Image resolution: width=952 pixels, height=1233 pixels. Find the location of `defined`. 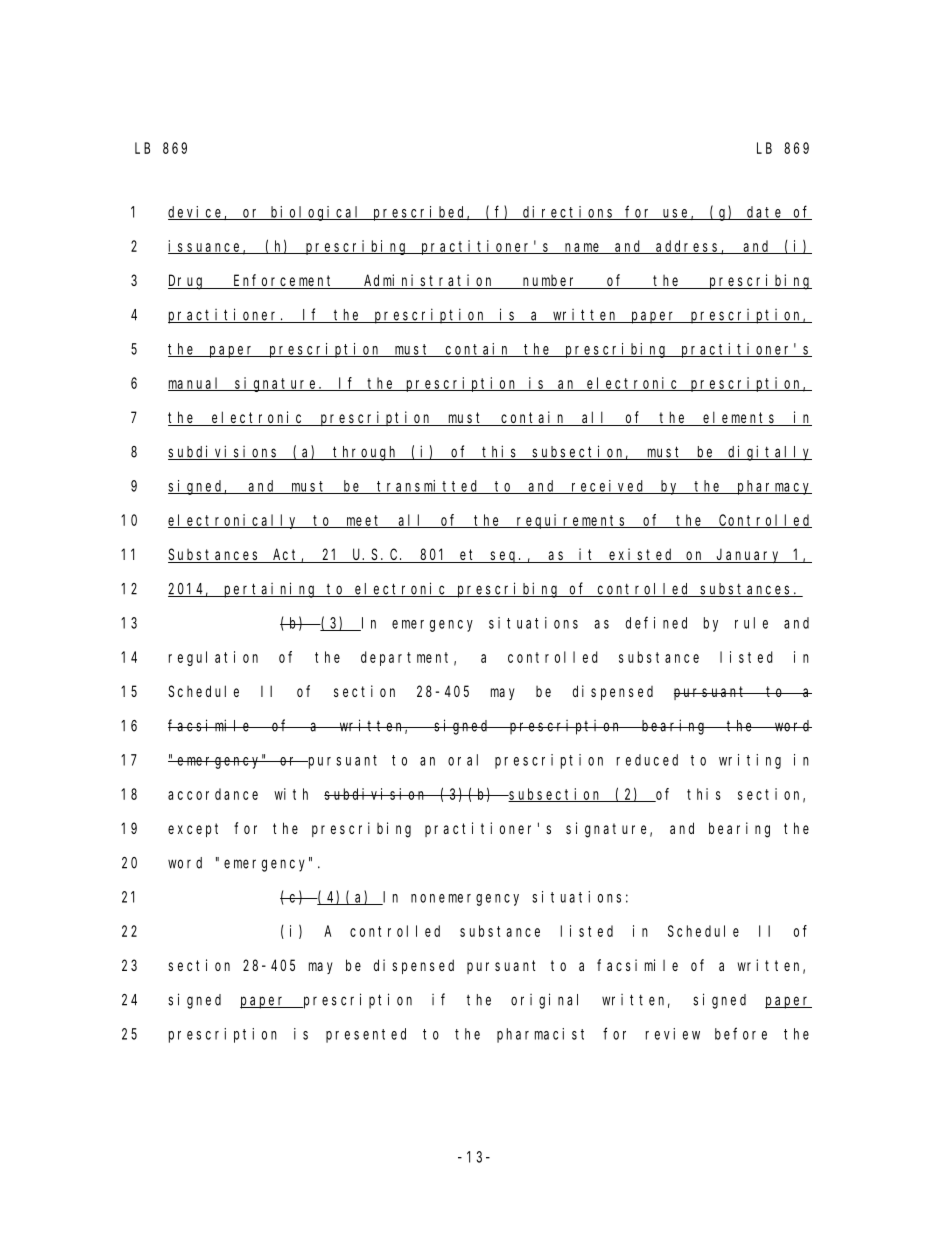

defined is located at coordinates (656, 622).
